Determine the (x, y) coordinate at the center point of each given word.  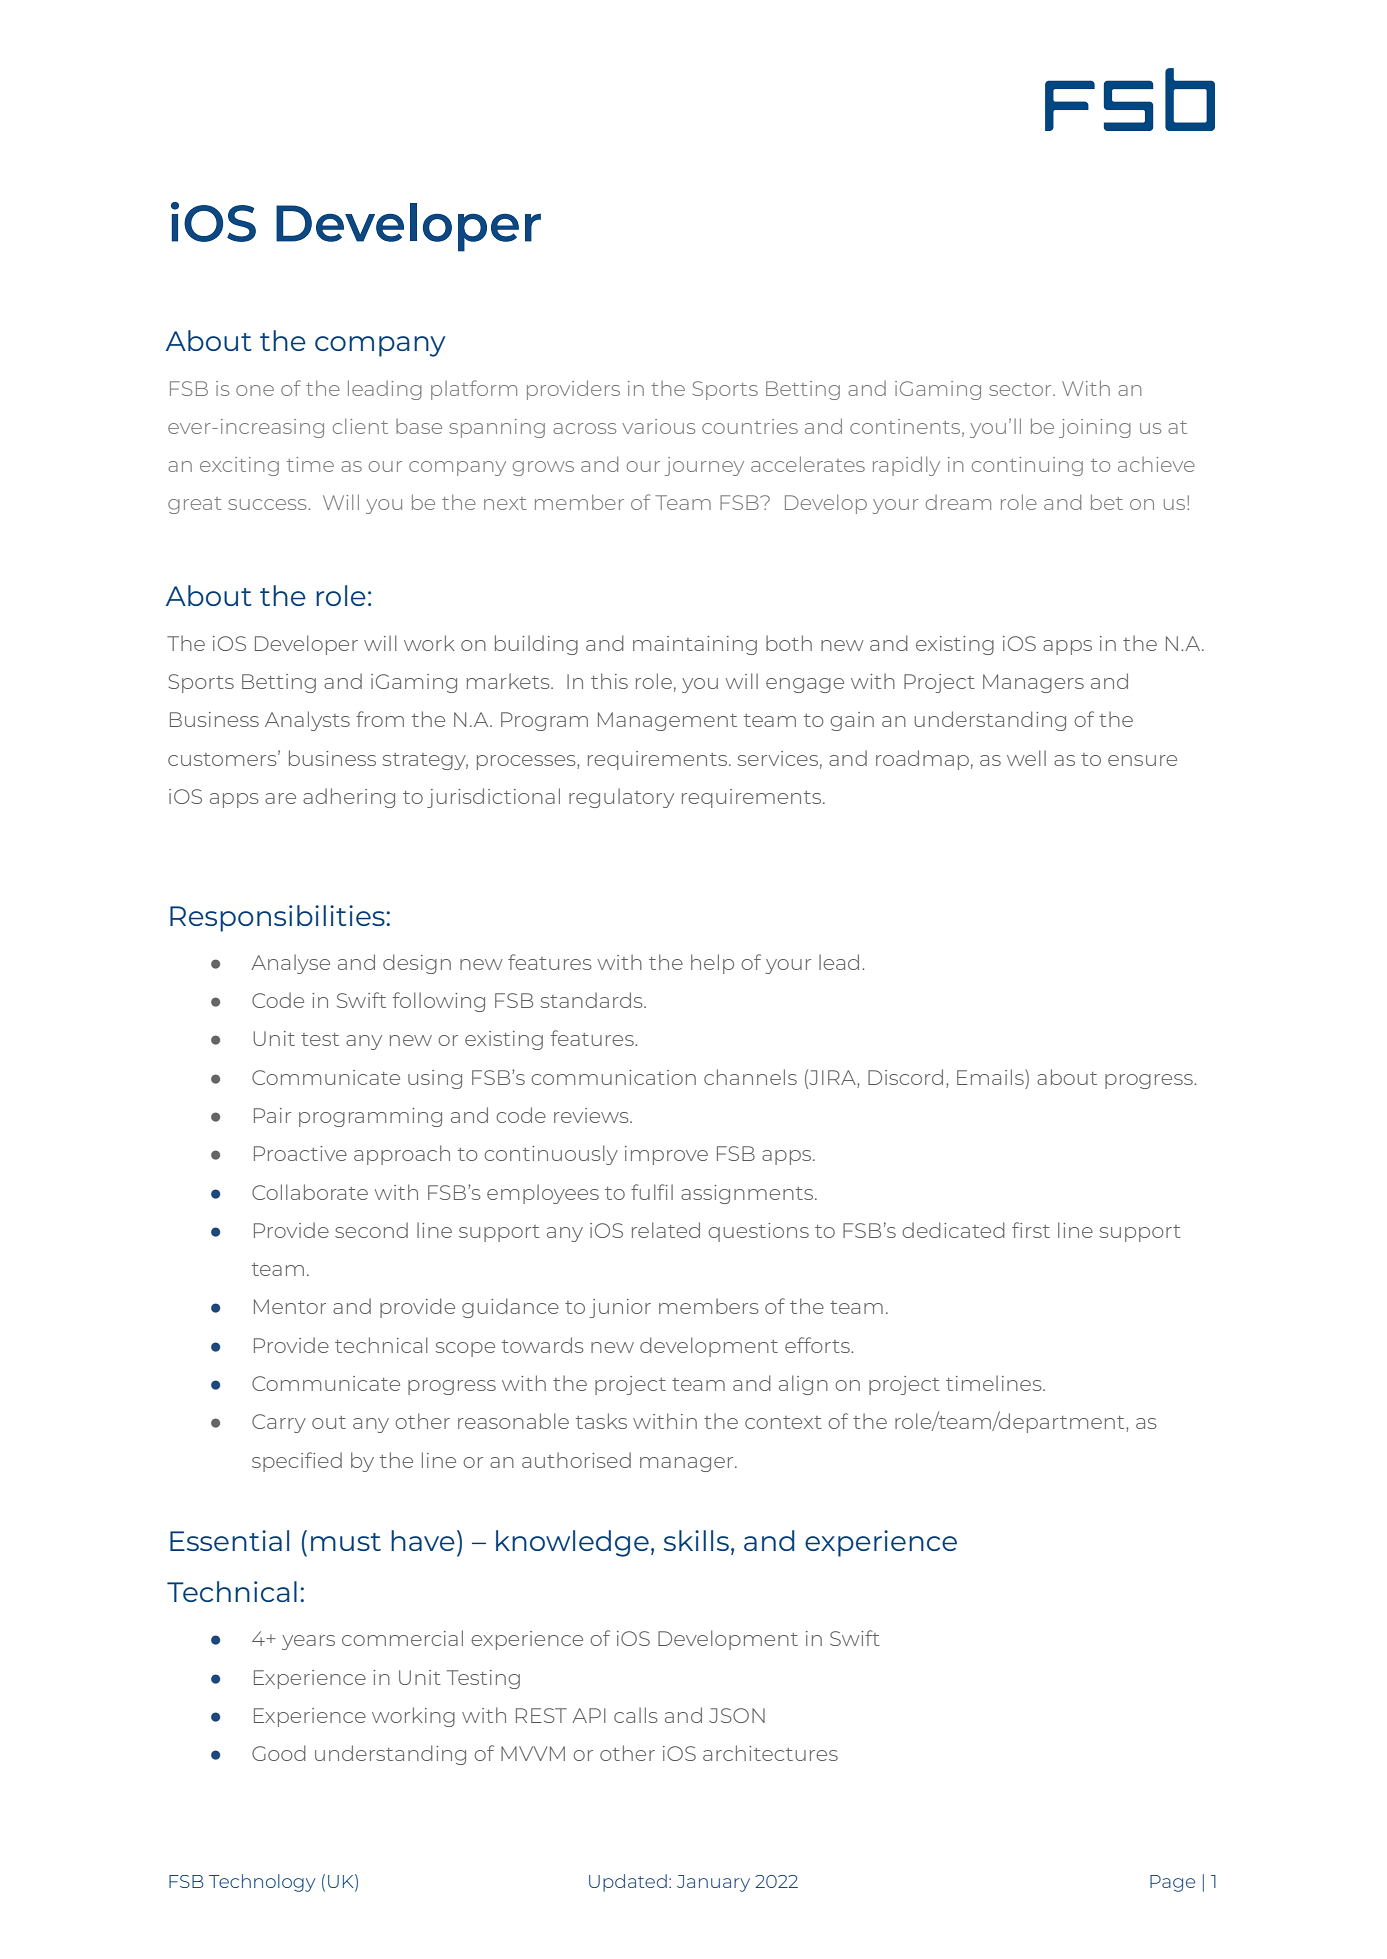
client (360, 426)
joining (1095, 428)
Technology (262, 1883)
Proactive (300, 1153)
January (713, 1883)
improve (666, 1155)
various (658, 426)
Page (1172, 1883)
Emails (990, 1077)
